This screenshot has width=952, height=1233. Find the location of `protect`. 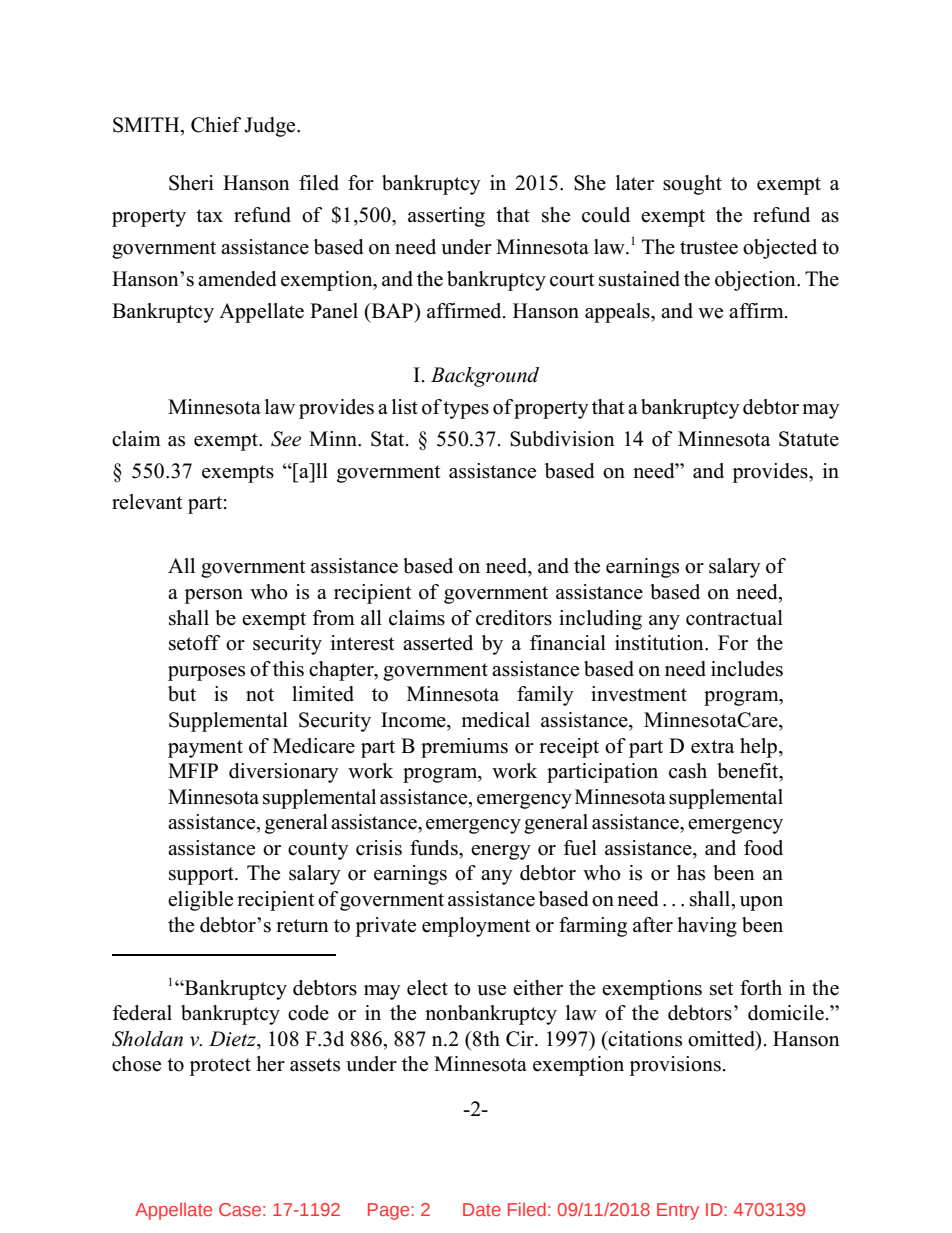

protect is located at coordinates (220, 1067).
